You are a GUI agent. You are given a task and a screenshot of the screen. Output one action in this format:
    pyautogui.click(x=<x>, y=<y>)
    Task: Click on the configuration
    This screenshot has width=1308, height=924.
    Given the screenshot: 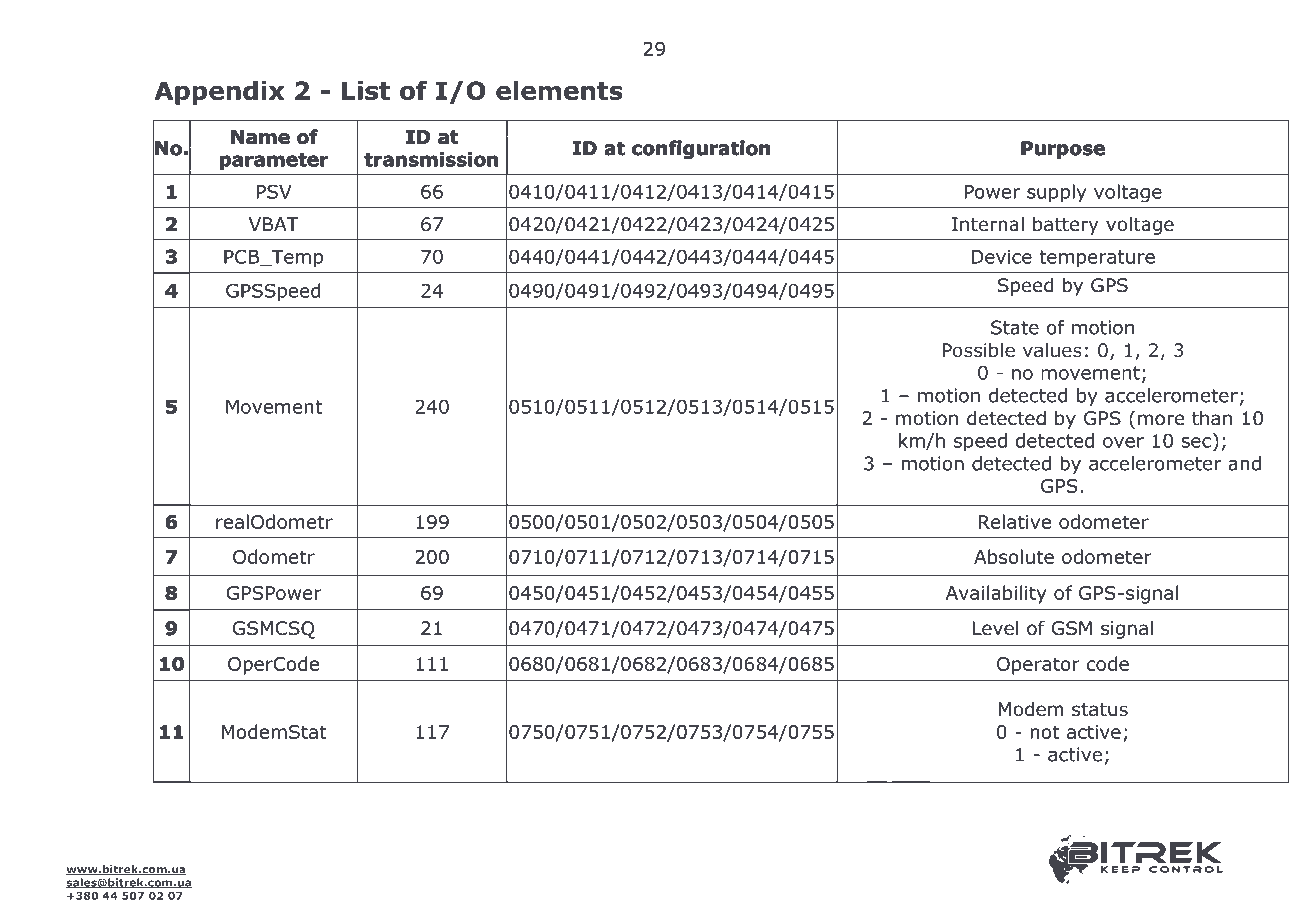 What is the action you would take?
    pyautogui.click(x=701, y=150)
